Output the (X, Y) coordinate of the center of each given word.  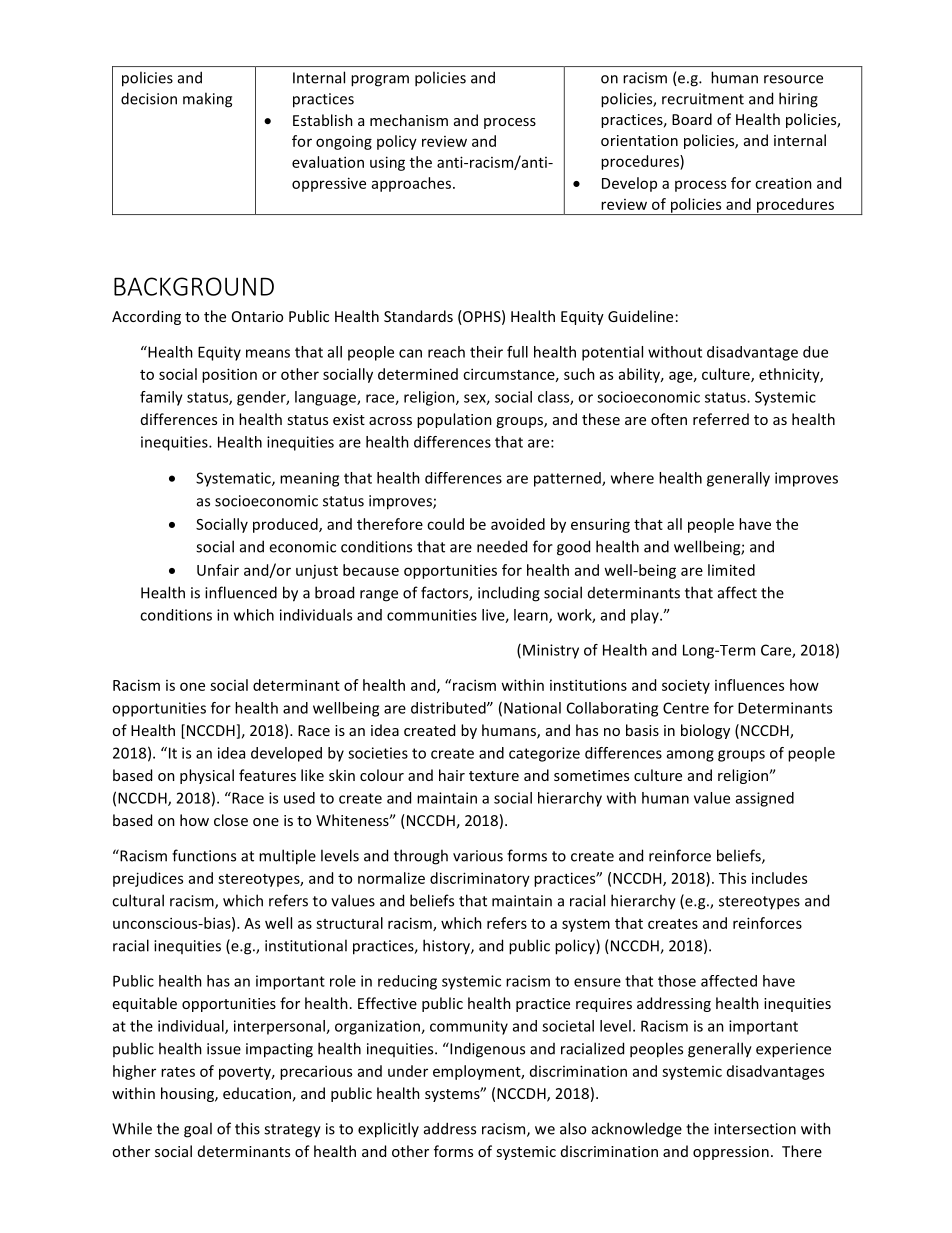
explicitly (388, 1130)
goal (198, 1130)
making (207, 100)
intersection (755, 1129)
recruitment (703, 99)
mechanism (409, 120)
